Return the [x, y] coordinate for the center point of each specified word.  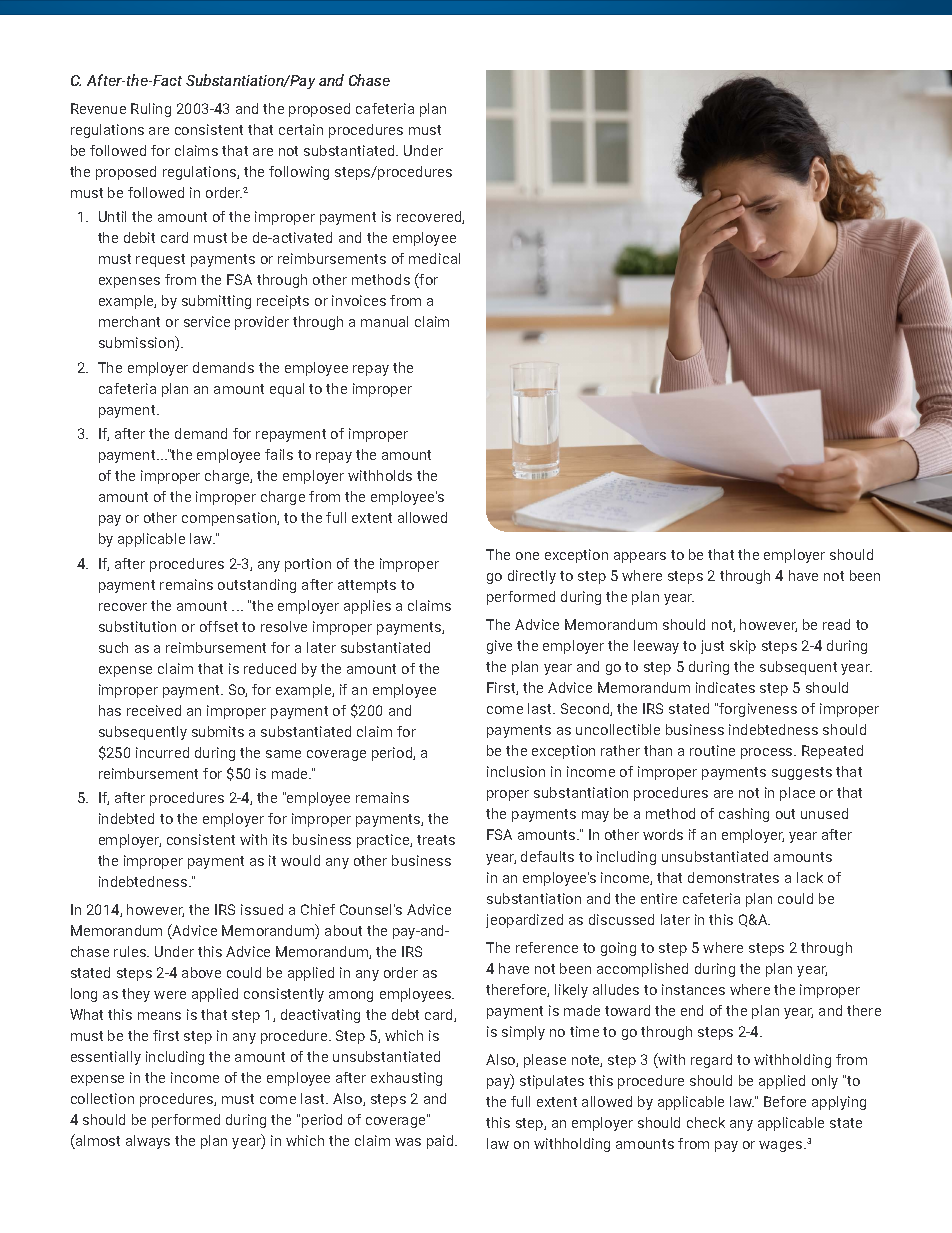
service [207, 321]
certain [301, 129]
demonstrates [733, 877]
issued [262, 909]
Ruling [151, 110]
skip [743, 647]
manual [384, 321]
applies [367, 607]
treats [436, 840]
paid [441, 1142]
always [148, 1142]
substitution [137, 626]
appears [640, 557]
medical [434, 258]
